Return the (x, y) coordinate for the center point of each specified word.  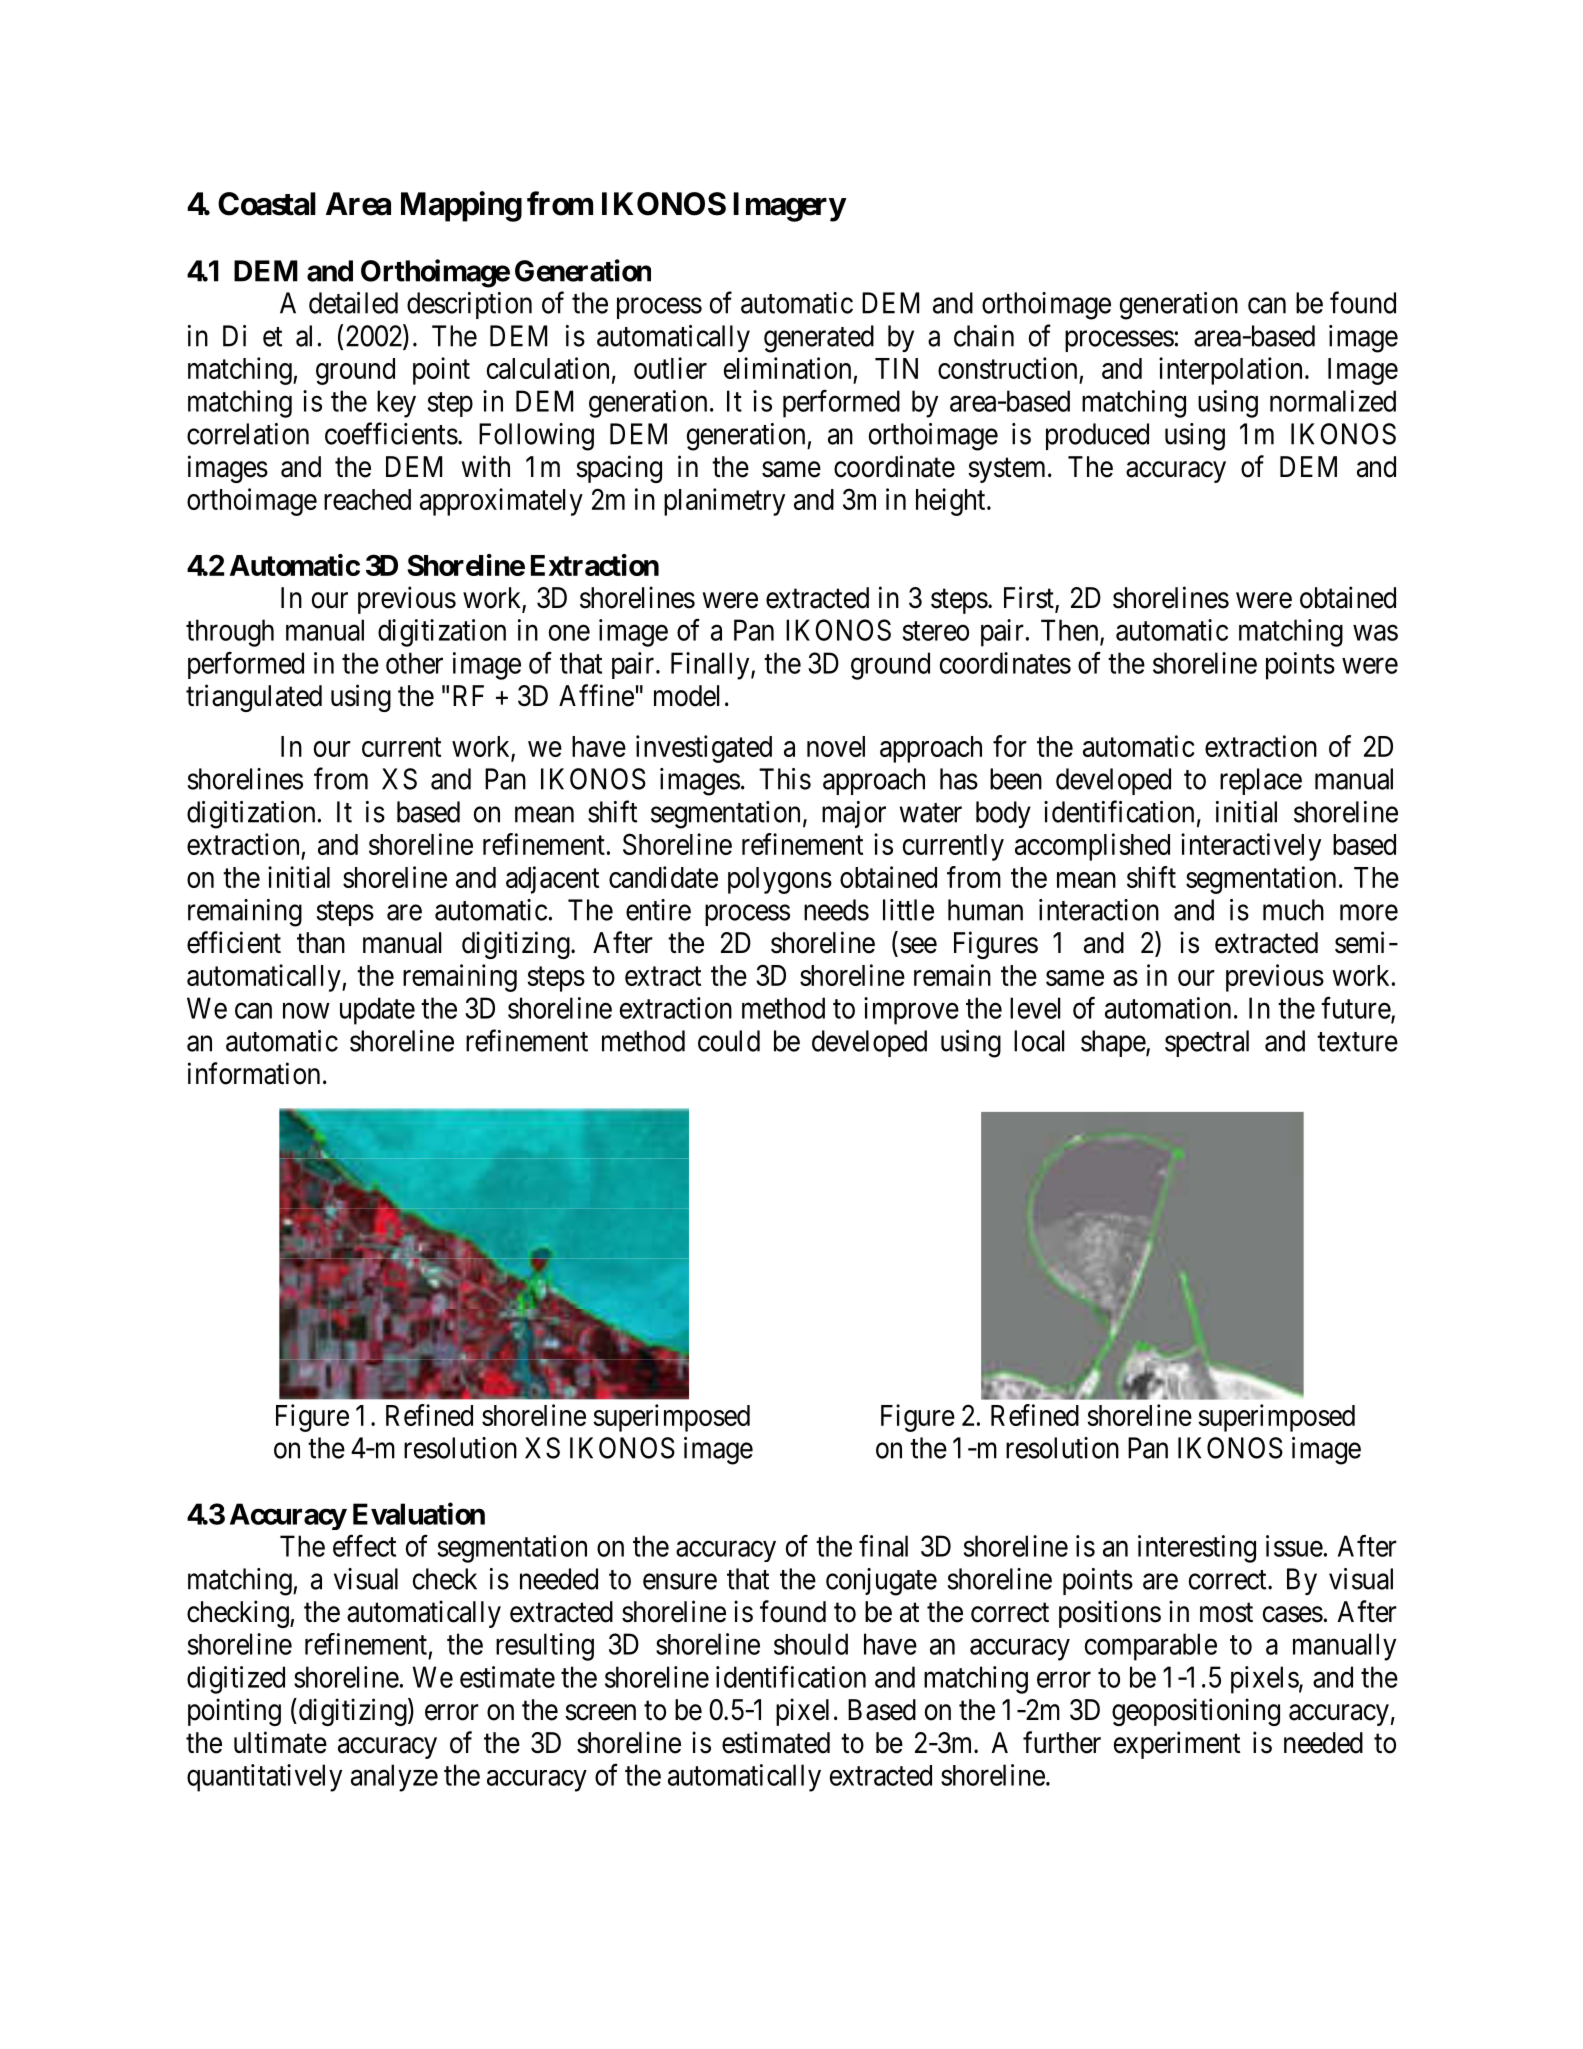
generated (819, 339)
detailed (353, 303)
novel (836, 746)
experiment (1177, 1745)
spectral (1207, 1043)
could (729, 1041)
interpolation (1230, 371)
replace (1261, 781)
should (811, 1644)
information (254, 1073)
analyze (394, 1778)
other (414, 663)
